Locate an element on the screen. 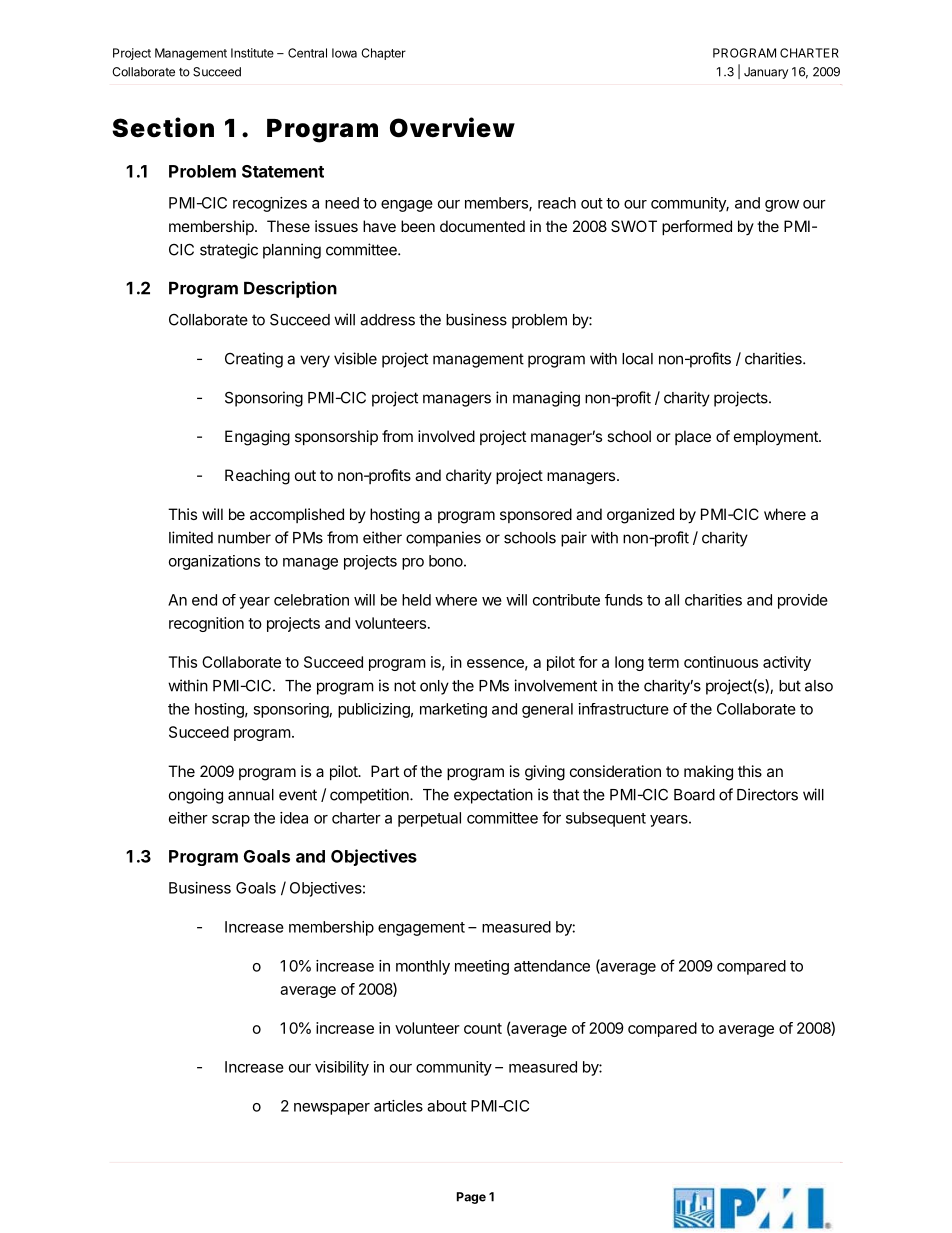 The width and height of the screenshot is (952, 1233). January is located at coordinates (766, 73).
